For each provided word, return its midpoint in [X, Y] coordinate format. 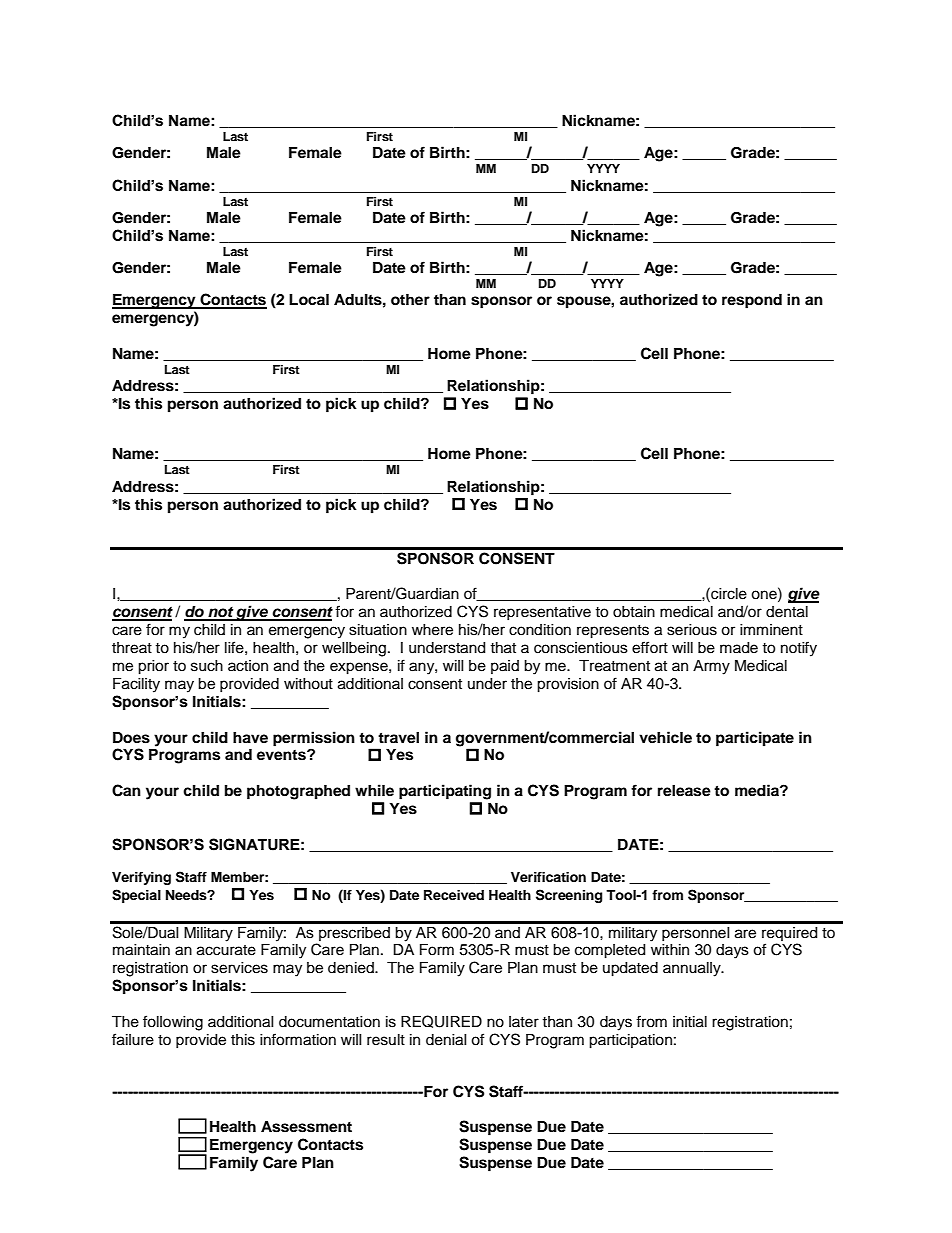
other [410, 300]
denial [446, 1040]
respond [752, 301]
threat [132, 648]
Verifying [141, 878]
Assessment [306, 1127]
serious [692, 630]
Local [309, 300]
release [684, 791]
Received [454, 895]
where [432, 630]
